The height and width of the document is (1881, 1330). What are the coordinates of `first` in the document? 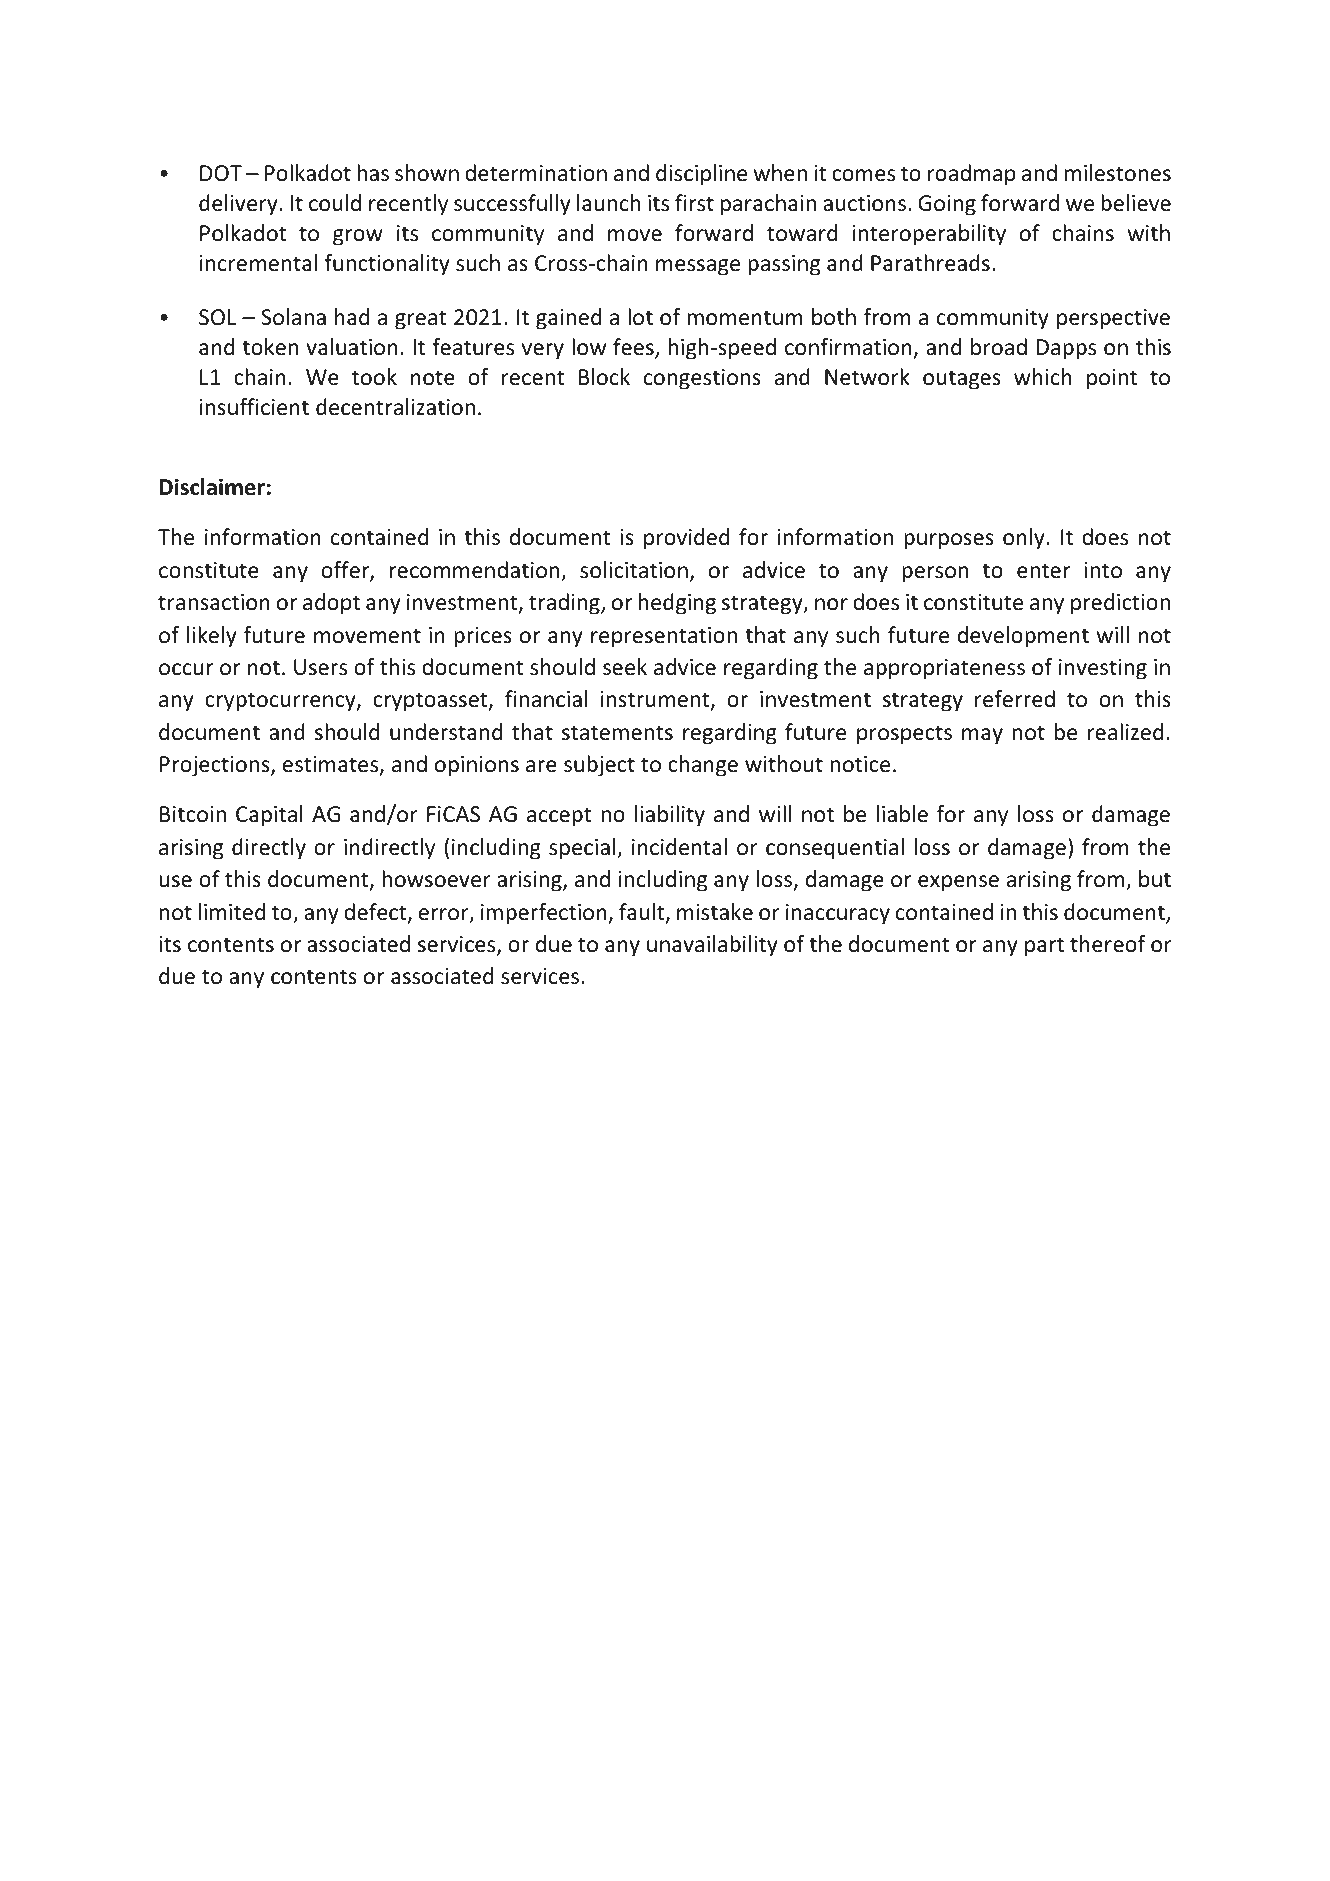 It's located at (694, 203).
